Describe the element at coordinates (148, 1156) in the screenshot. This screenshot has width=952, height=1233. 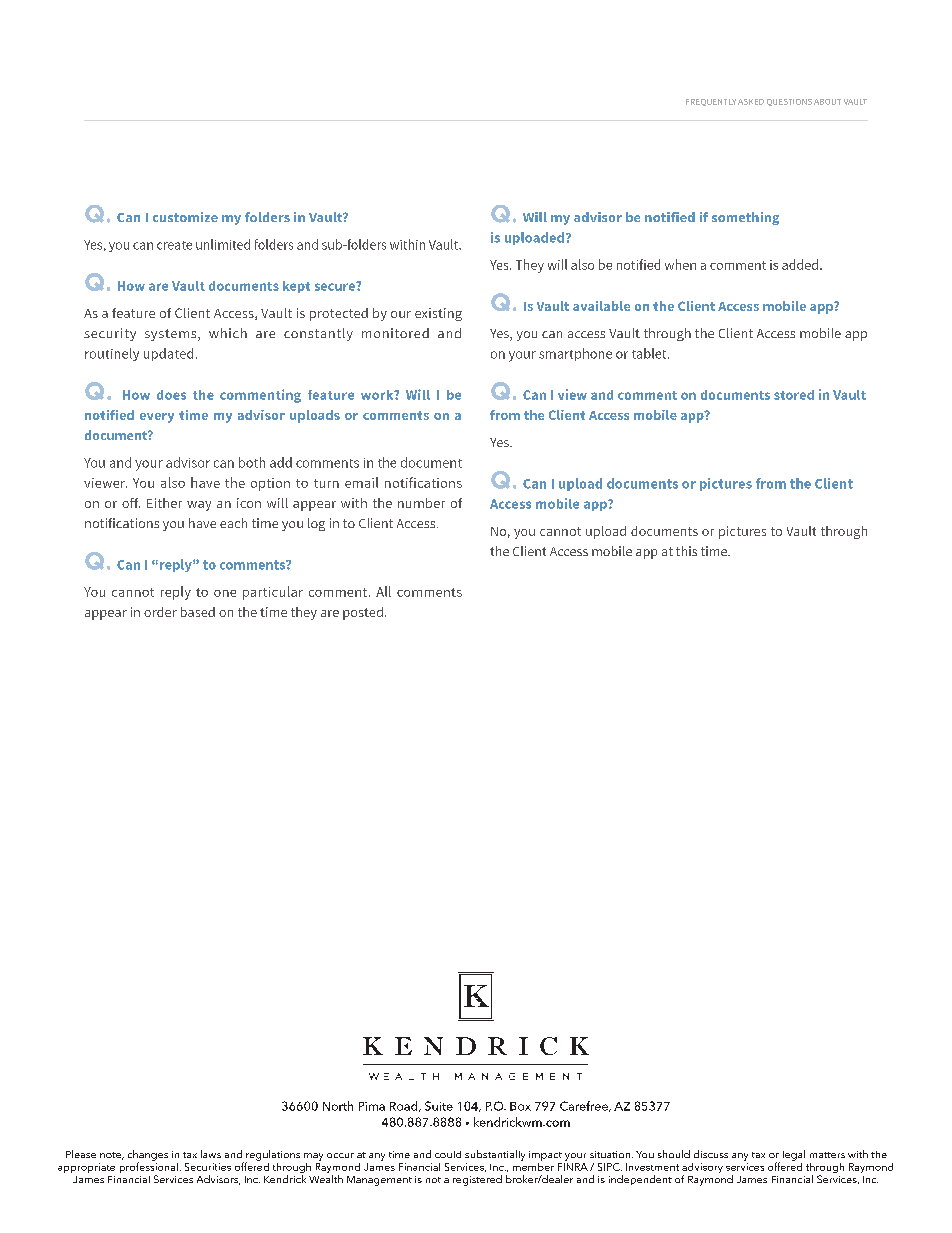
I see `changes` at that location.
